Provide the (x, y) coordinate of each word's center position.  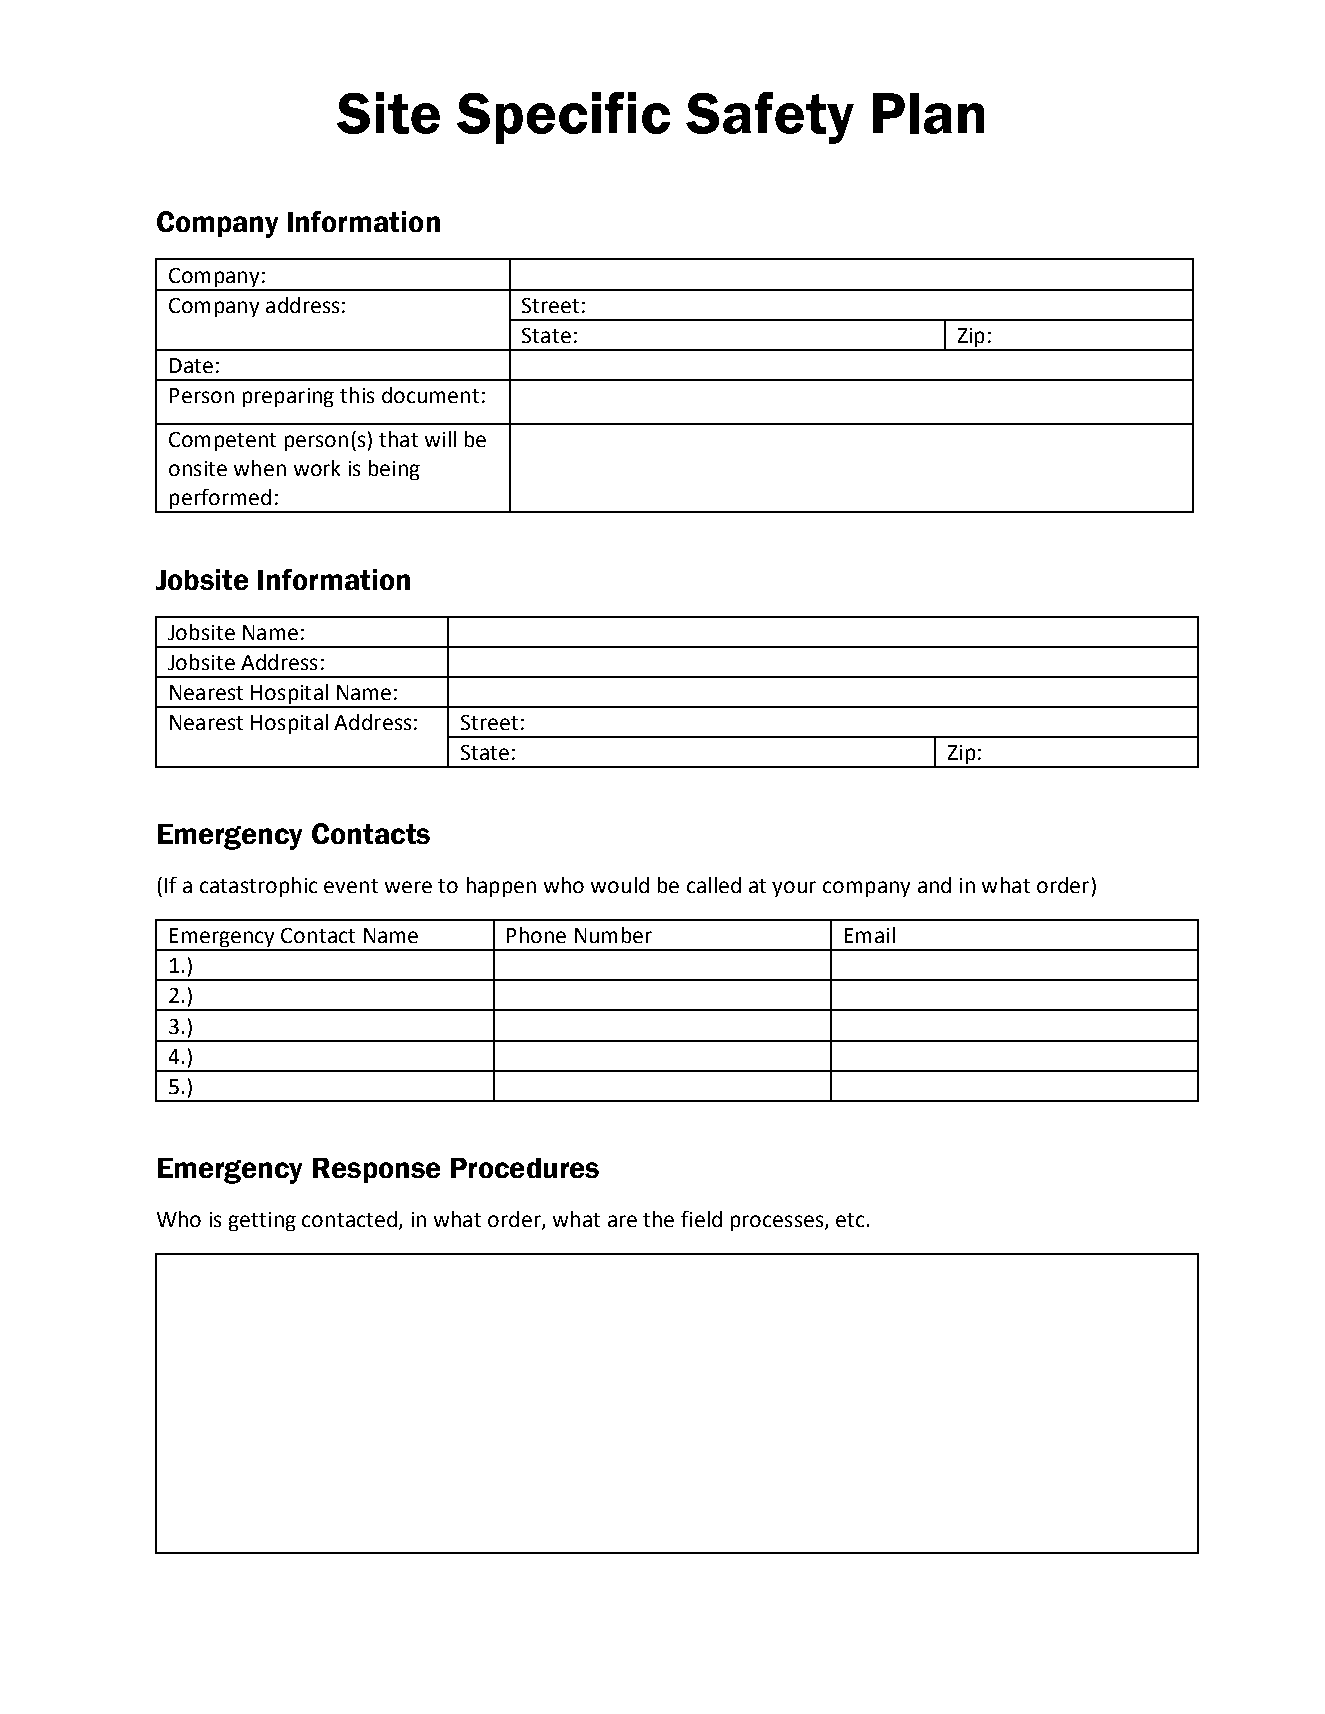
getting (262, 1221)
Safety (770, 118)
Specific (563, 118)
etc (850, 1220)
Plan (928, 113)
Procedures (525, 1168)
